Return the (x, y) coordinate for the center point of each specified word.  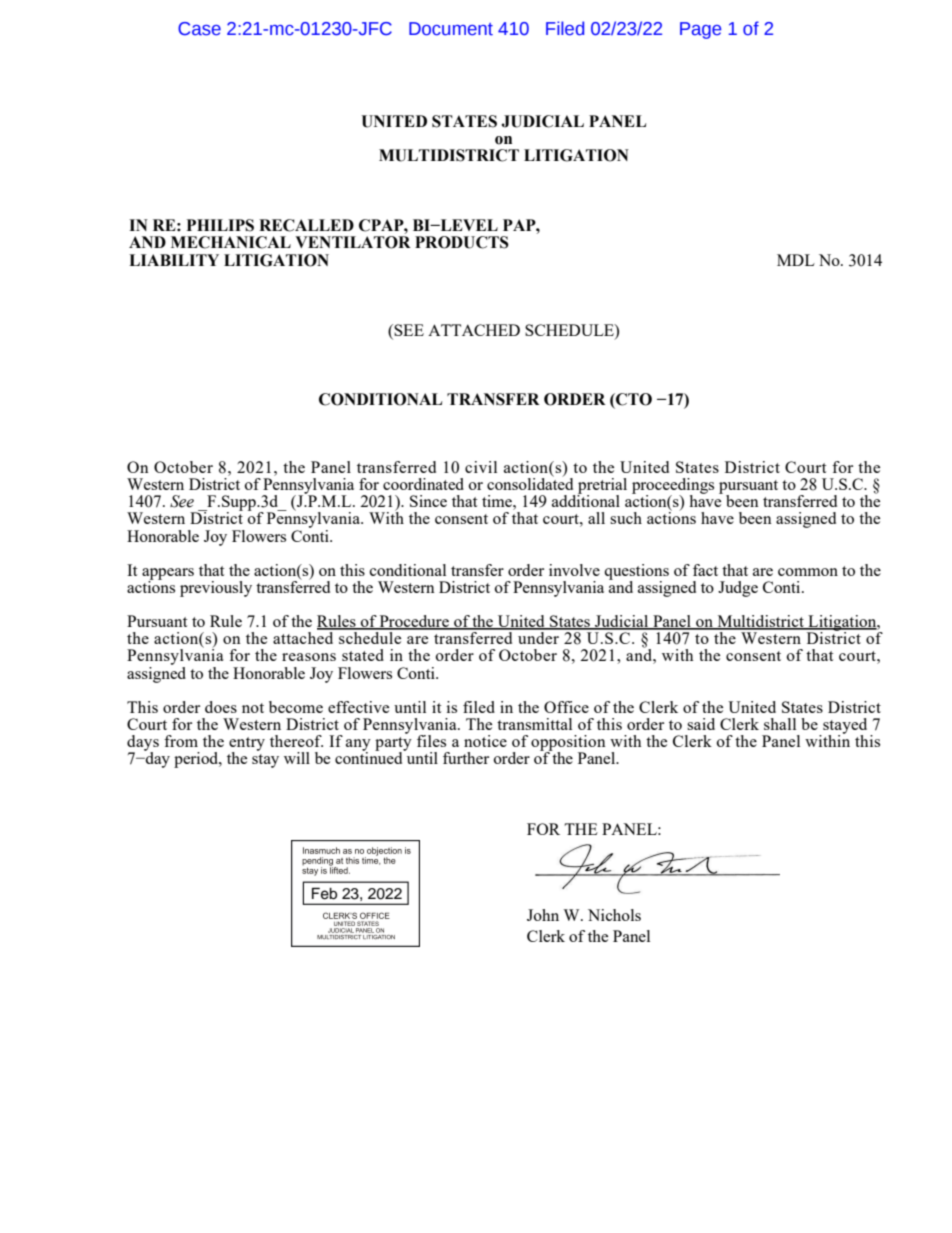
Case (199, 29)
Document (451, 29)
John (543, 915)
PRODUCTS (462, 242)
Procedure (414, 622)
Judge (738, 589)
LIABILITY (174, 260)
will (297, 758)
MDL (796, 260)
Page (700, 30)
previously (216, 589)
